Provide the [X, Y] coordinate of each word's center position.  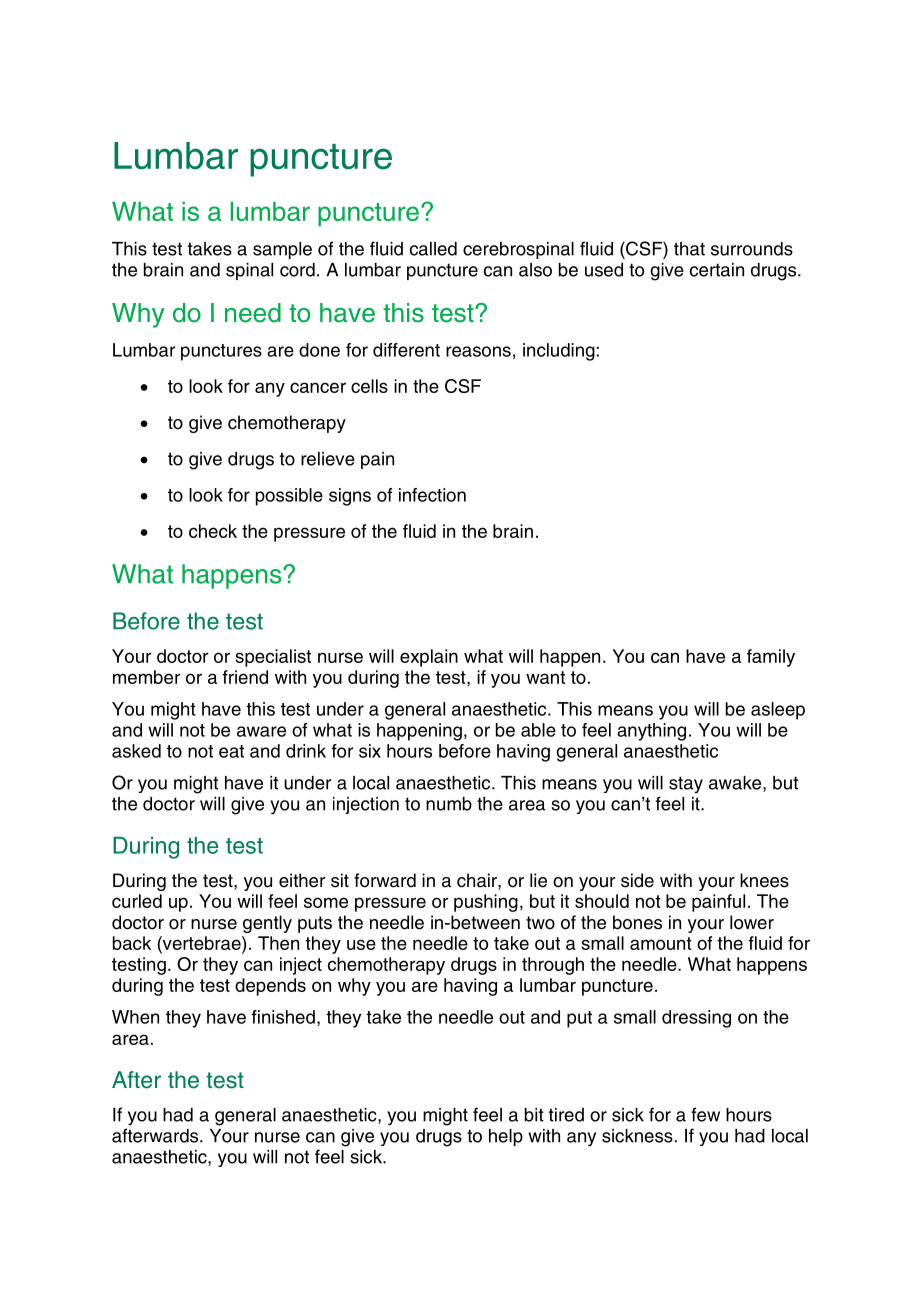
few [705, 1114]
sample [282, 250]
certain [717, 270]
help [506, 1137]
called [433, 249]
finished [283, 1017]
